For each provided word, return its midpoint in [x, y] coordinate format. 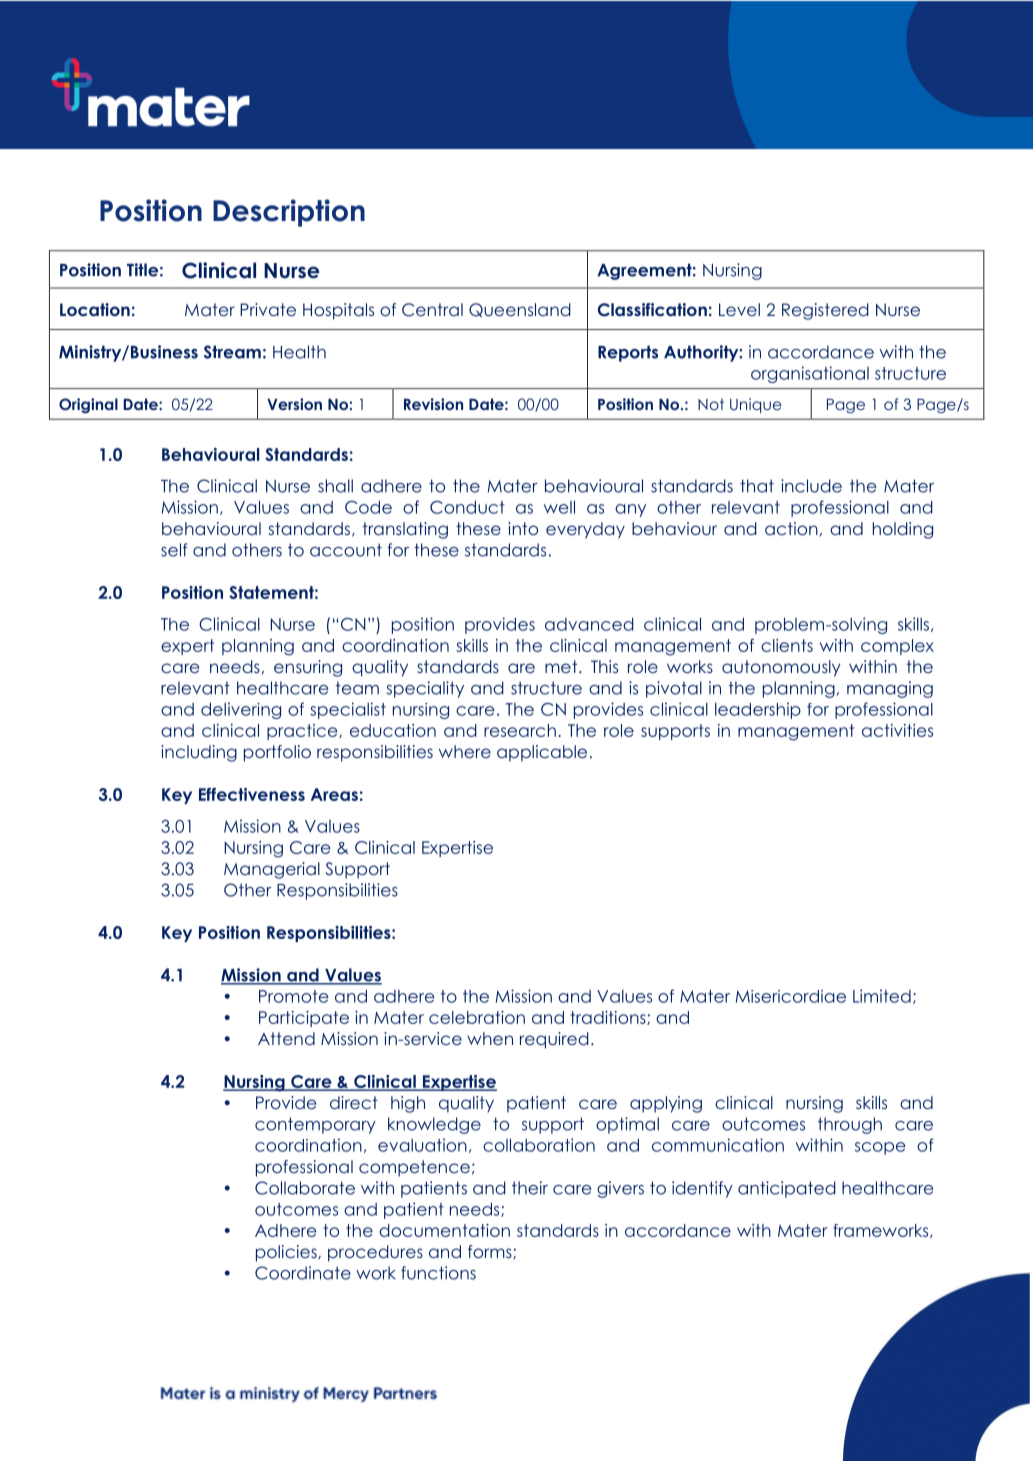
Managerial [272, 870]
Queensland [520, 310]
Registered [825, 311]
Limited [882, 996]
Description [289, 213]
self [174, 550]
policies [287, 1253]
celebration [477, 1017]
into [523, 528]
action [791, 528]
